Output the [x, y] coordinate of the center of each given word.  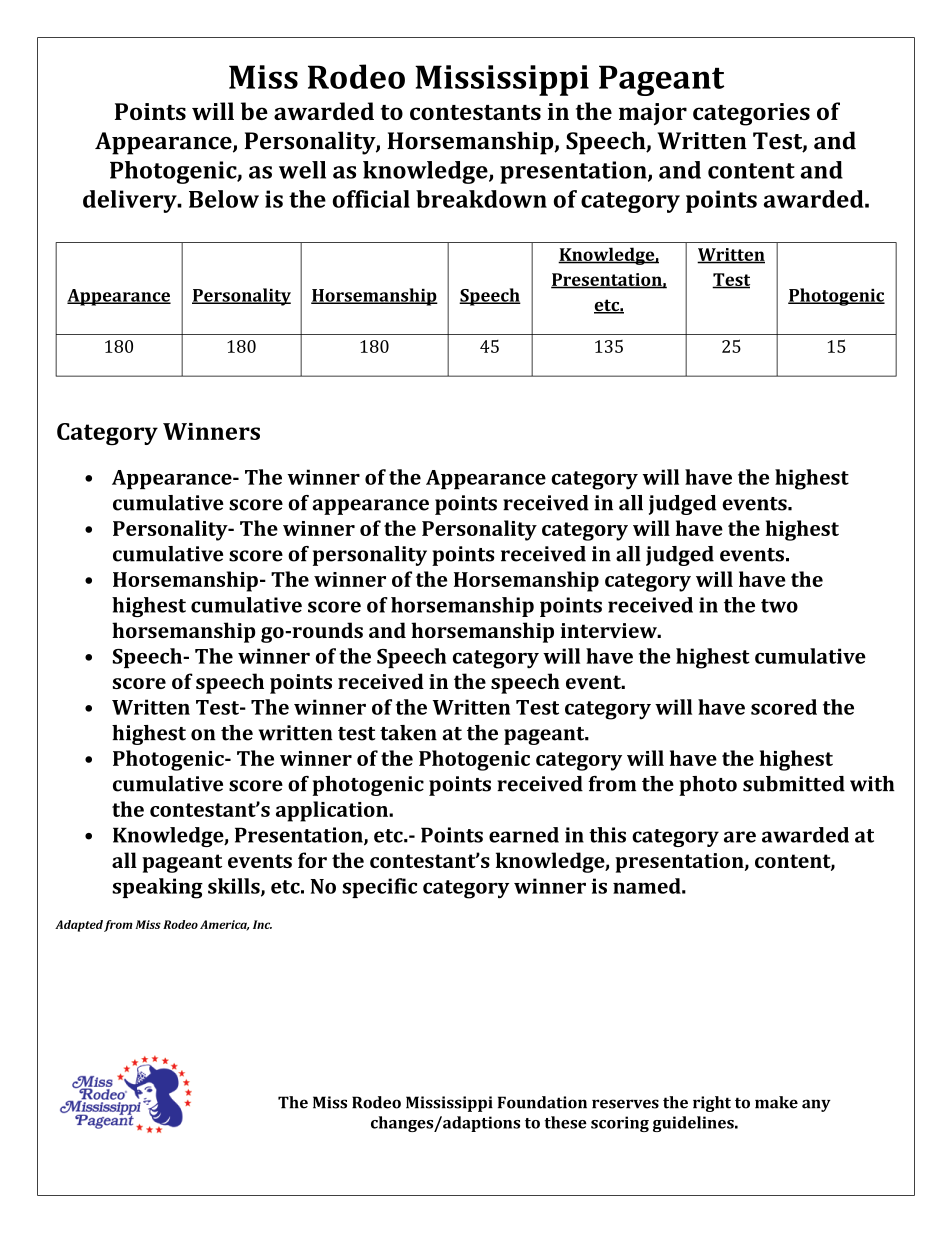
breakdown [481, 199]
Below [224, 199]
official [371, 199]
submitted [794, 784]
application [333, 811]
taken [408, 733]
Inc [262, 924]
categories [751, 114]
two [779, 606]
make [776, 1102]
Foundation [542, 1102]
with [872, 784]
